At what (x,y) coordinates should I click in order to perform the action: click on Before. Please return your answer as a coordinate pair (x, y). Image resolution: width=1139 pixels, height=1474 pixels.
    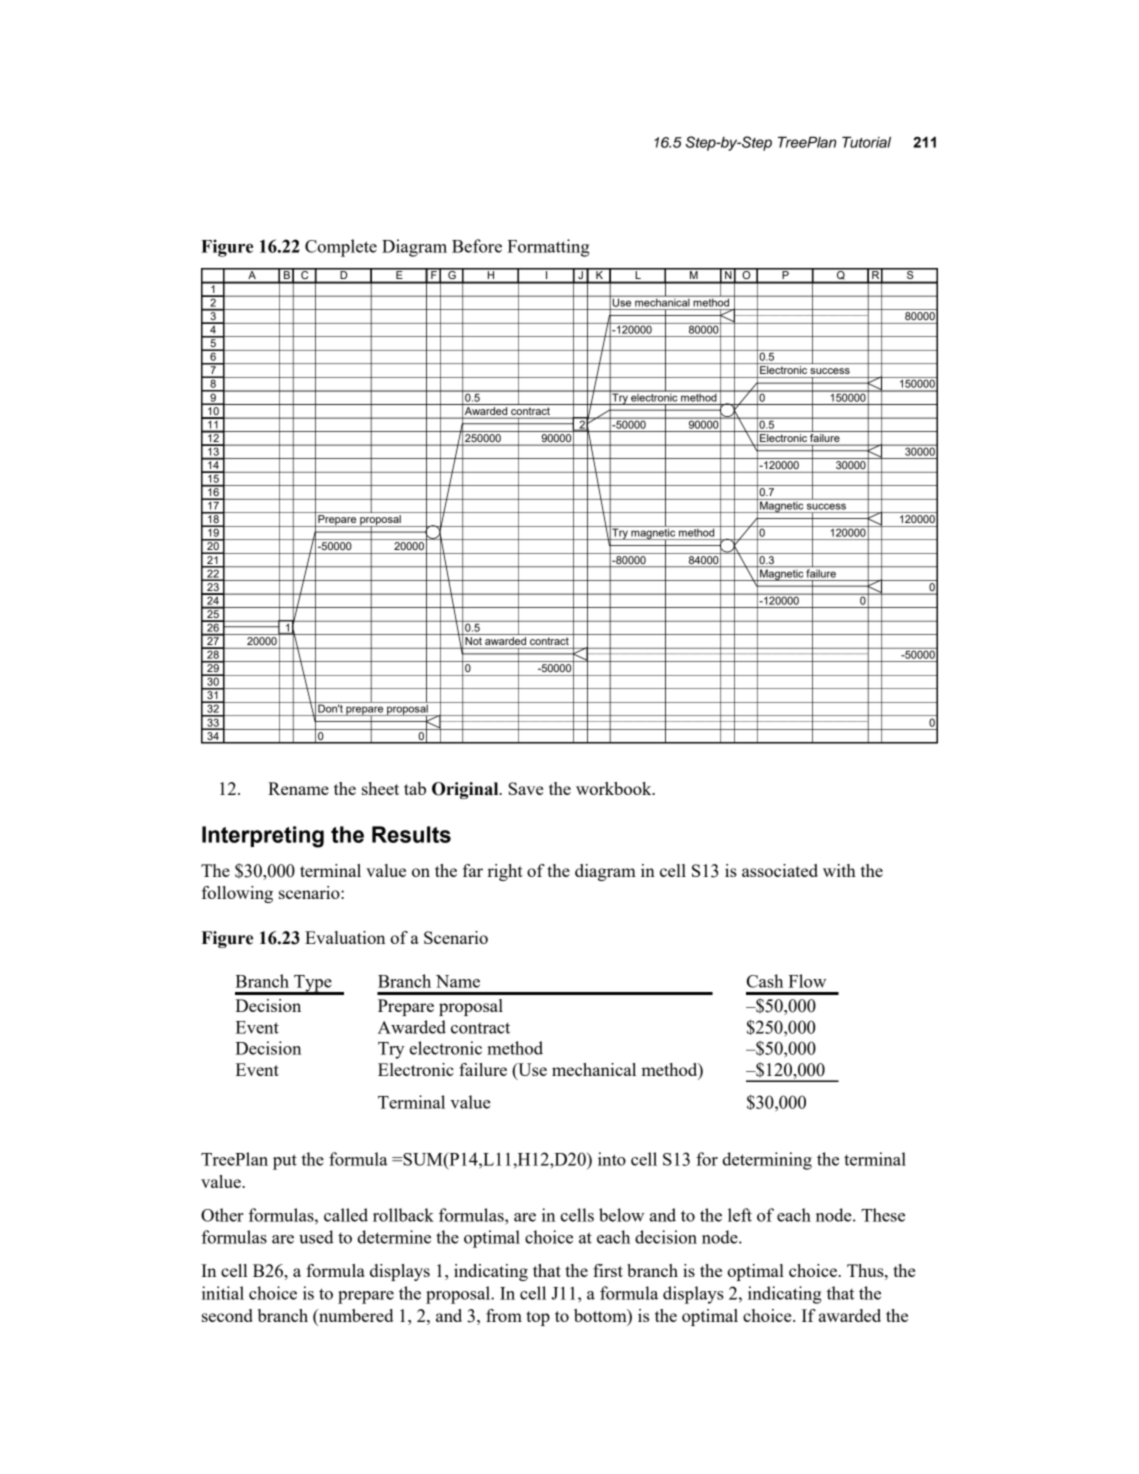
    Looking at the image, I should click on (477, 246).
